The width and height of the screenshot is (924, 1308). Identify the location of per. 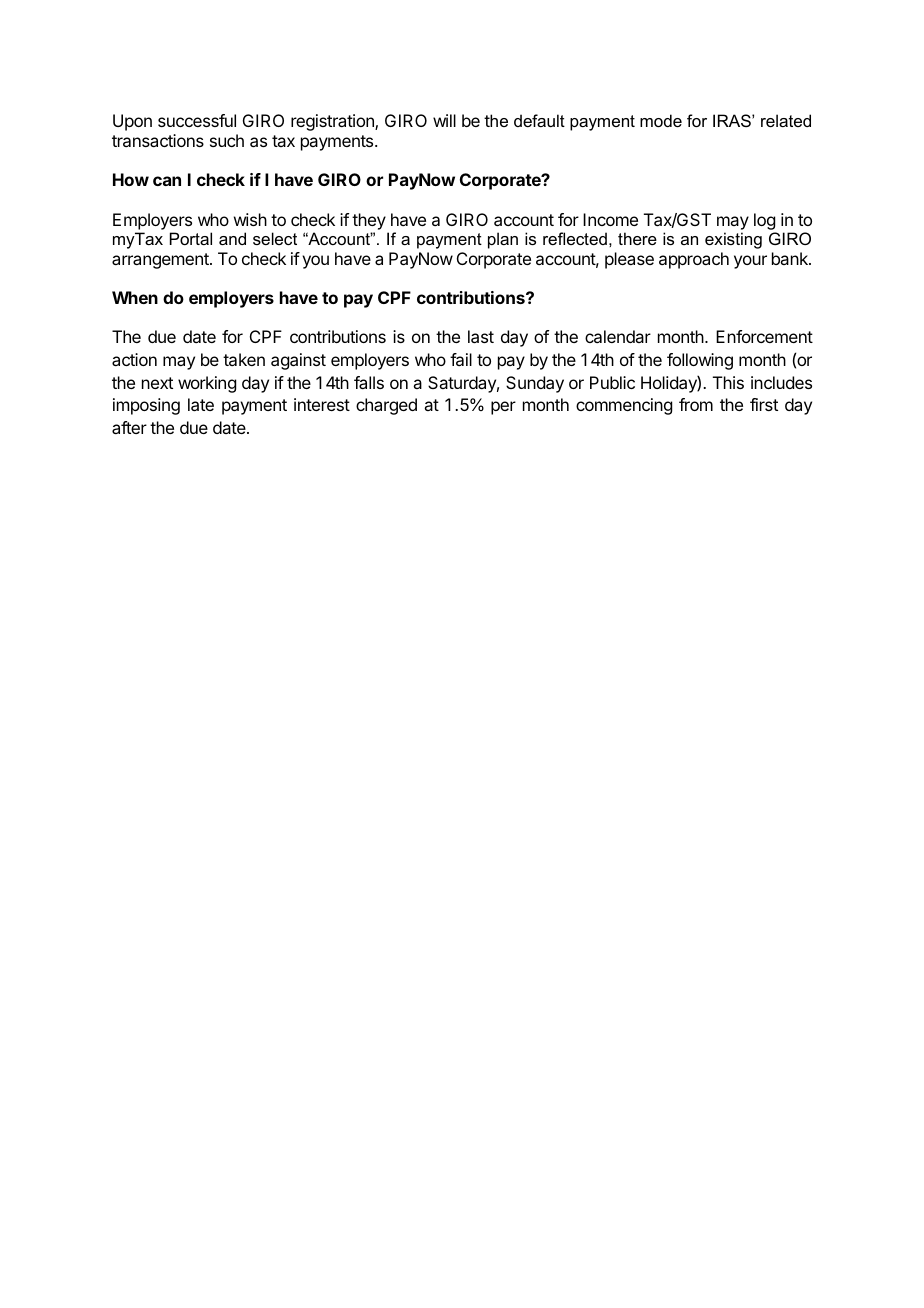
(503, 408).
